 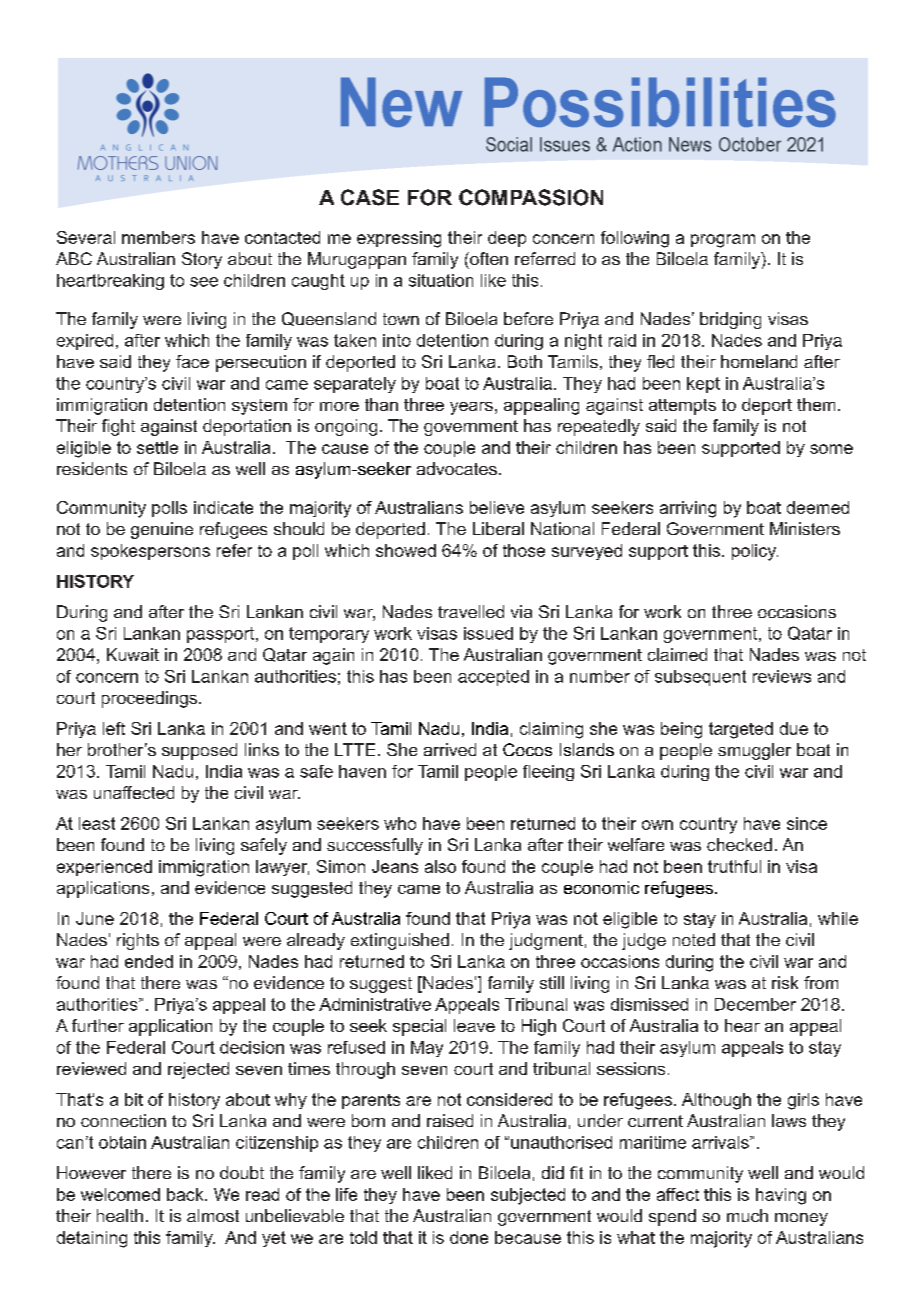 I want to click on risk, so click(x=785, y=982).
